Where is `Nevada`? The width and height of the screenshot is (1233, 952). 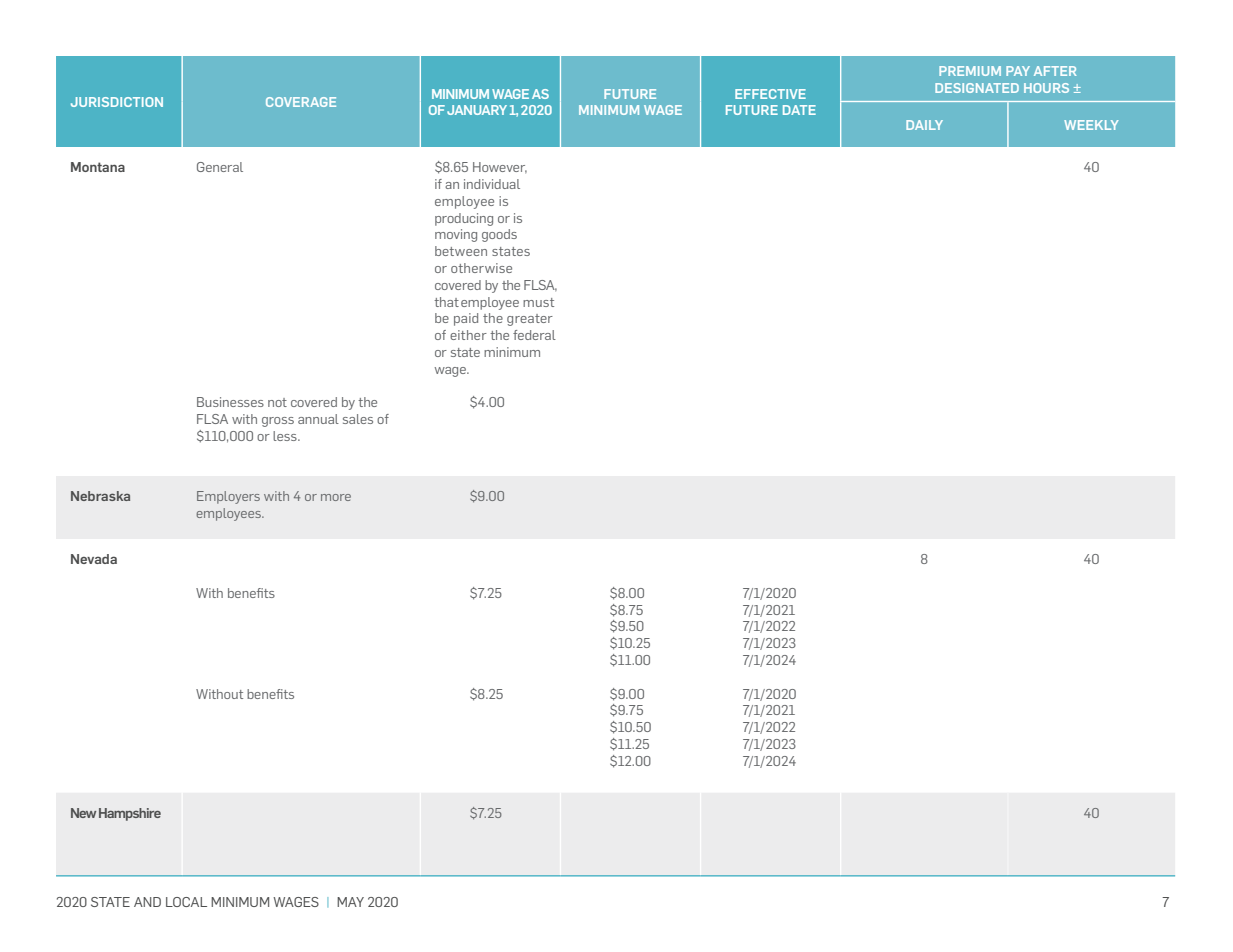 Nevada is located at coordinates (94, 559).
